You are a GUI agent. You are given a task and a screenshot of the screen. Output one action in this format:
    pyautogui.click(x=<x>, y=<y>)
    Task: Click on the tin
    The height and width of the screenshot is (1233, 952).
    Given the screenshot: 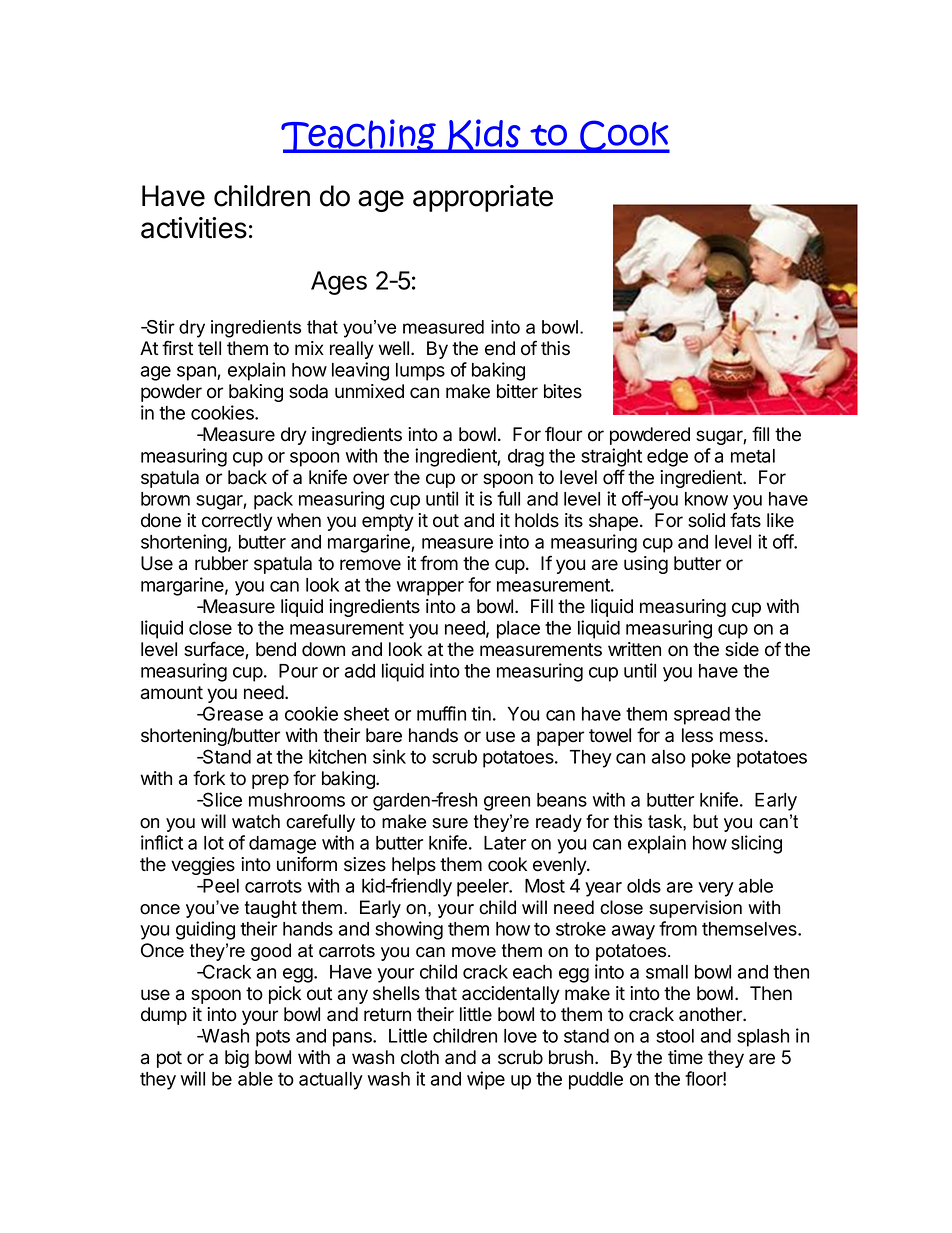 What is the action you would take?
    pyautogui.click(x=481, y=713)
